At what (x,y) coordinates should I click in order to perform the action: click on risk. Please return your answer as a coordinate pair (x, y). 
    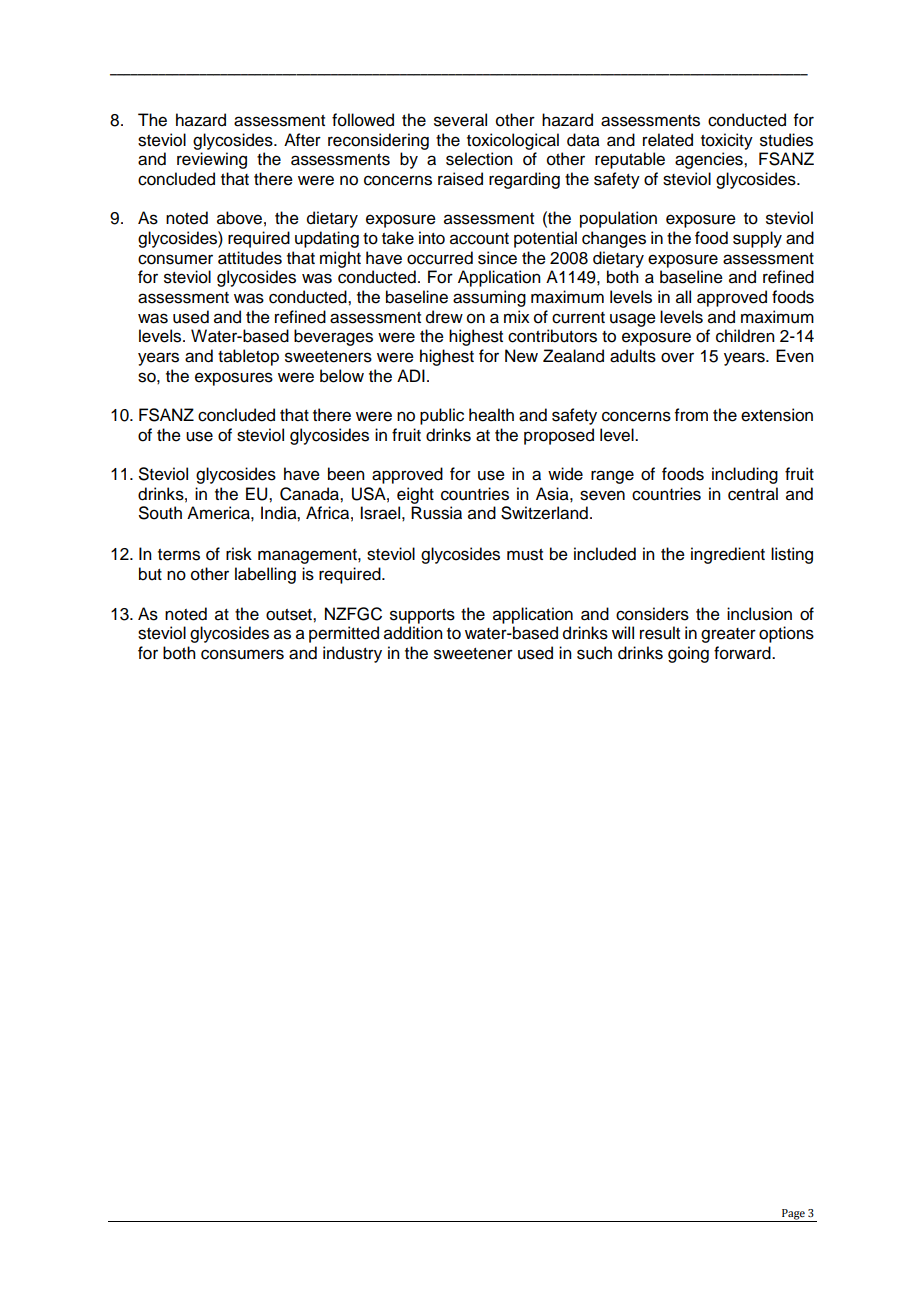
    Looking at the image, I should click on (239, 554).
